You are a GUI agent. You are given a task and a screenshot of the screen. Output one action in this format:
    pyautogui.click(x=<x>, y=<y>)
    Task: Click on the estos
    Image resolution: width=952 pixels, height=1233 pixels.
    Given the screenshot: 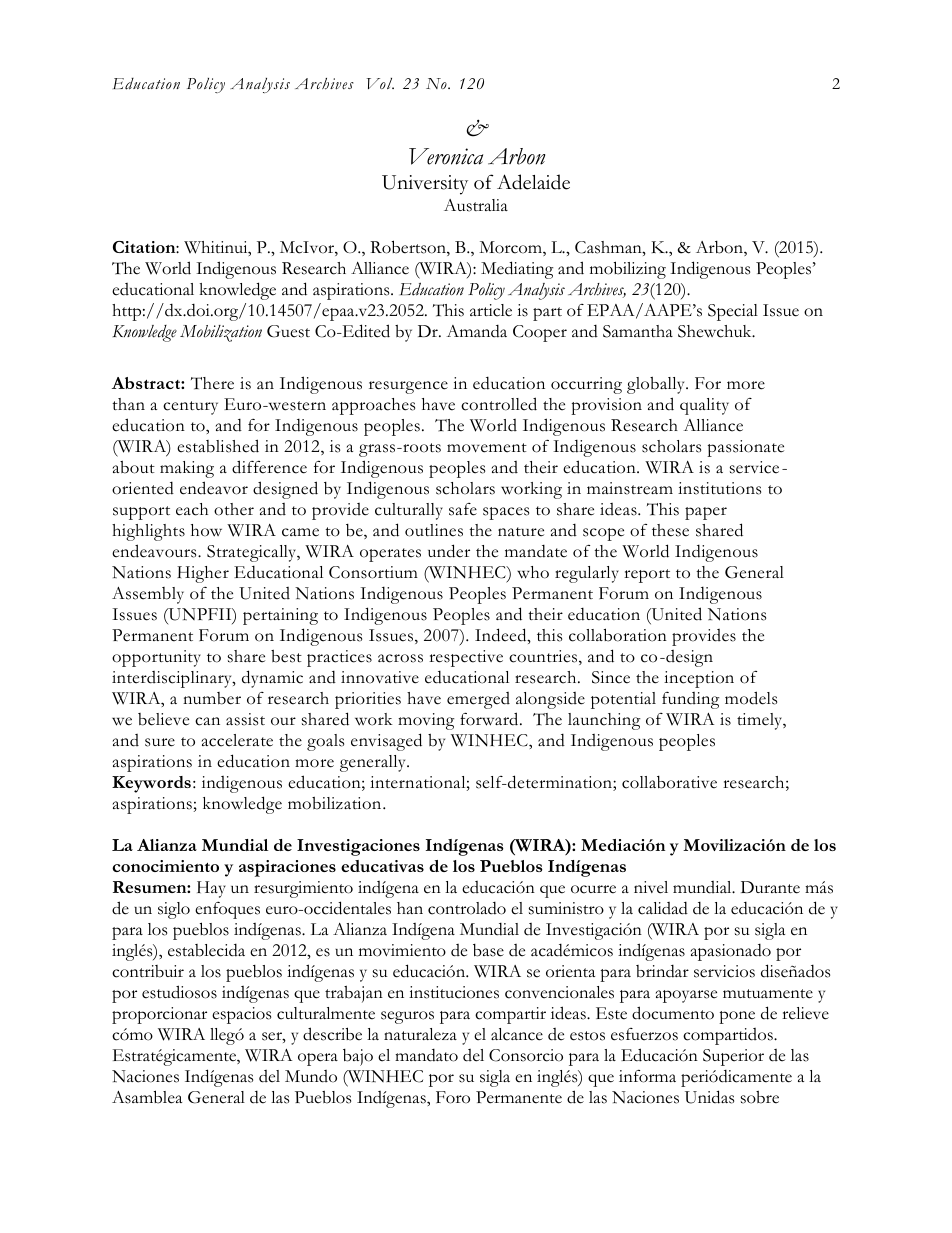 What is the action you would take?
    pyautogui.click(x=587, y=1036)
